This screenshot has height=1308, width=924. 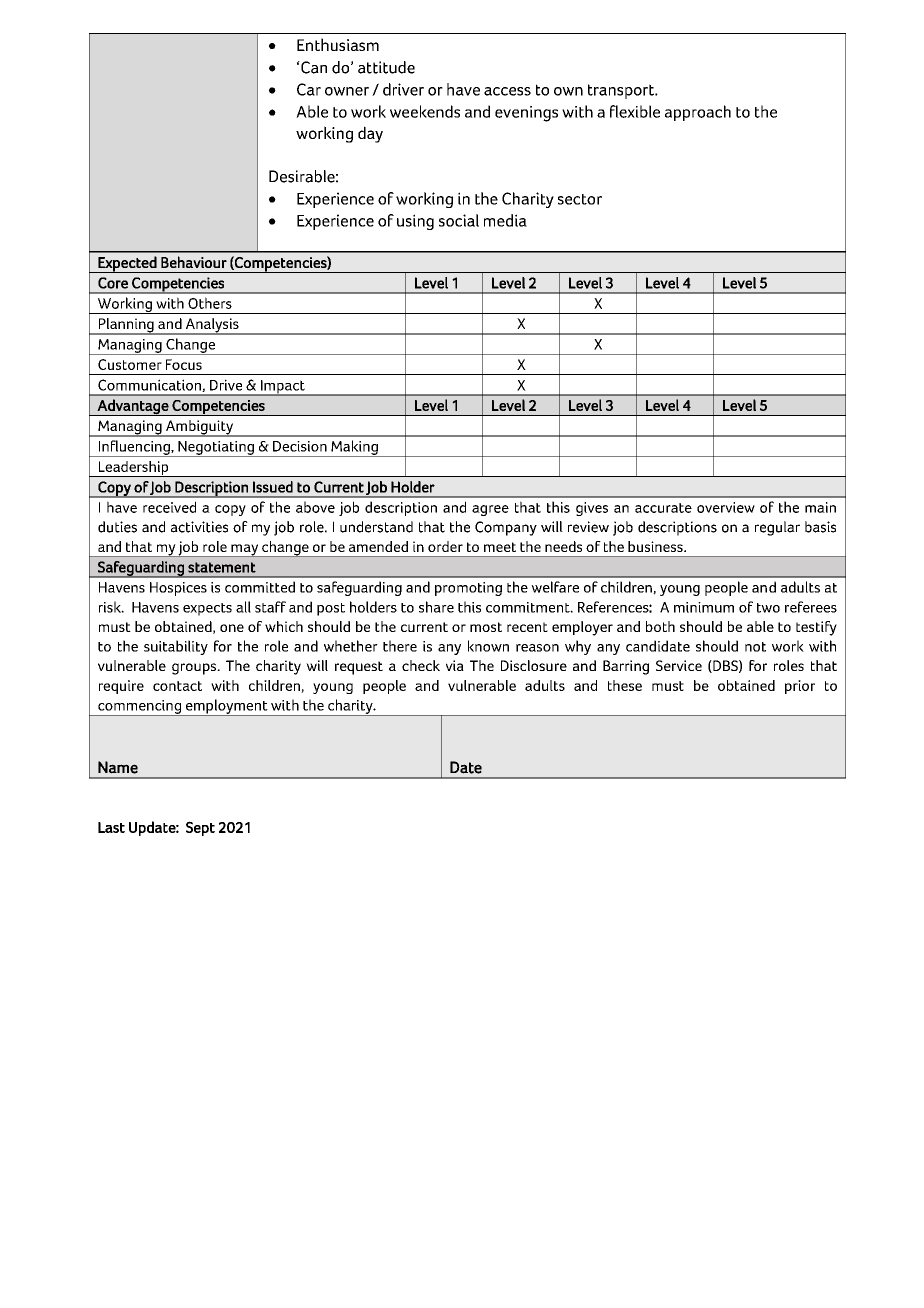 I want to click on regular, so click(x=777, y=528).
